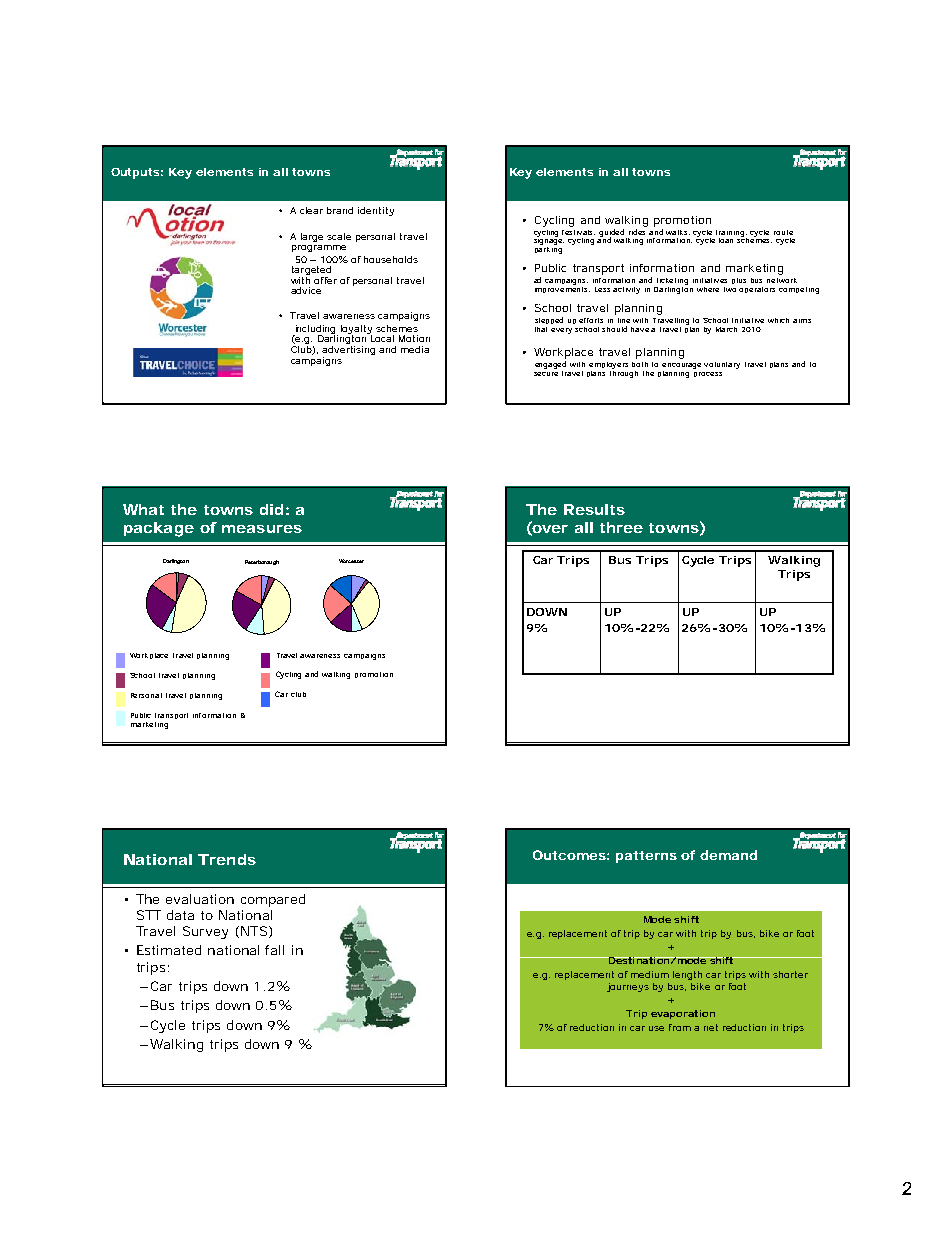 The width and height of the page is (952, 1233). Describe the element at coordinates (621, 527) in the page. I see `three` at that location.
